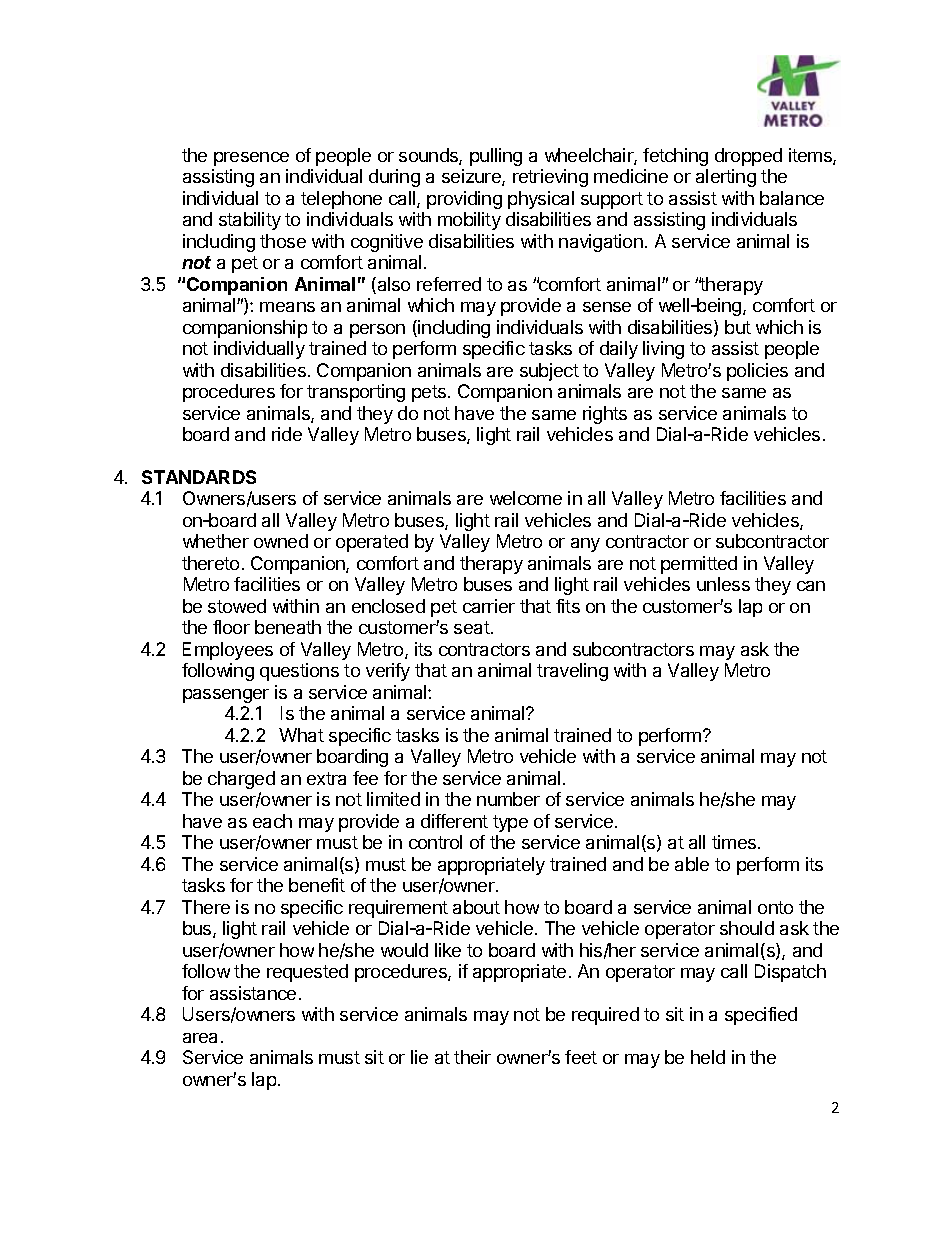 This document has height=1233, width=952. I want to click on area, so click(200, 1038).
